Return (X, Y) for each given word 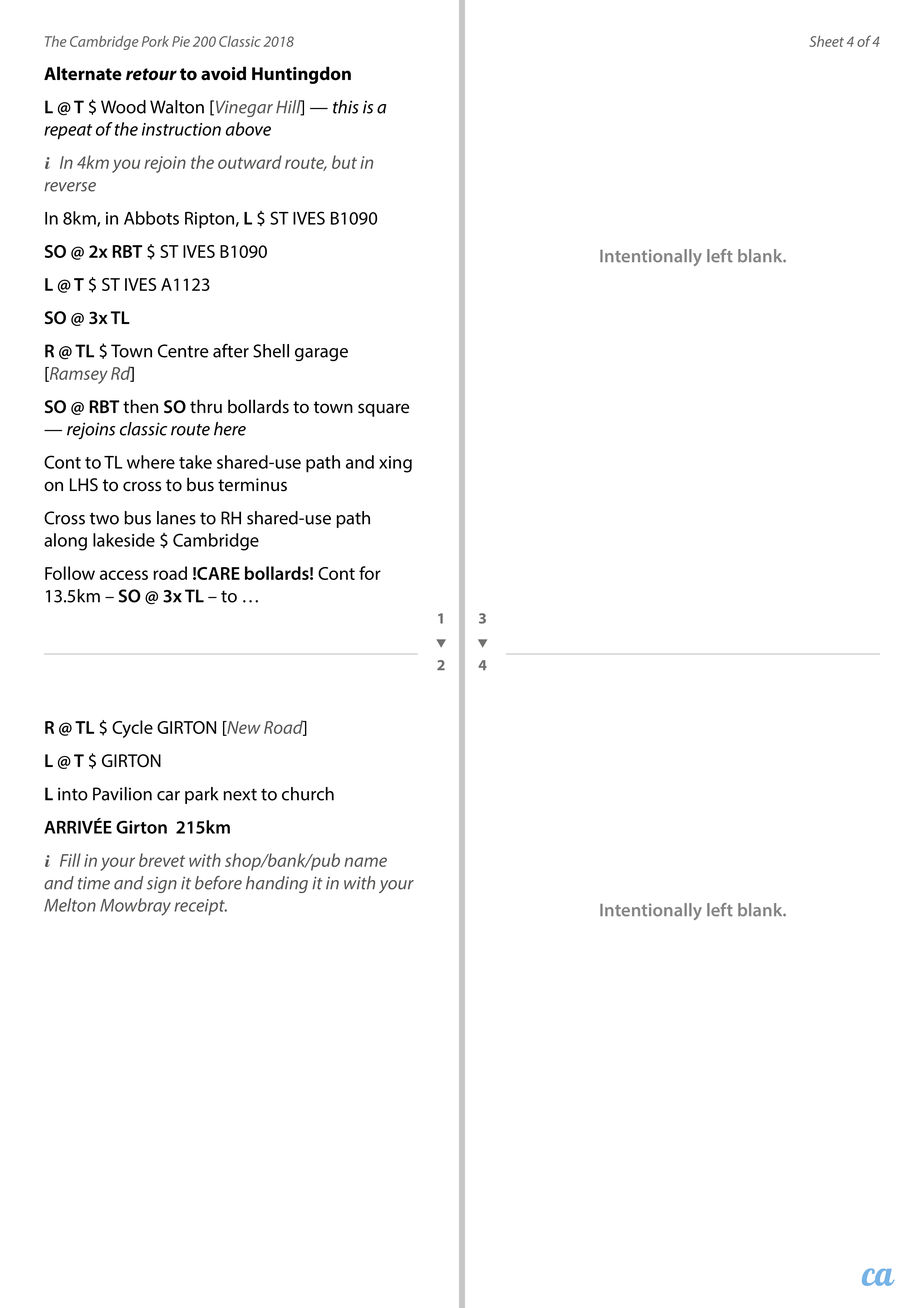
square (383, 410)
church (308, 794)
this (346, 107)
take (195, 462)
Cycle (132, 729)
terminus (252, 485)
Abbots (151, 218)
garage (321, 354)
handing (277, 884)
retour (151, 74)
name (365, 862)
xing (395, 464)
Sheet (827, 41)
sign (162, 885)
